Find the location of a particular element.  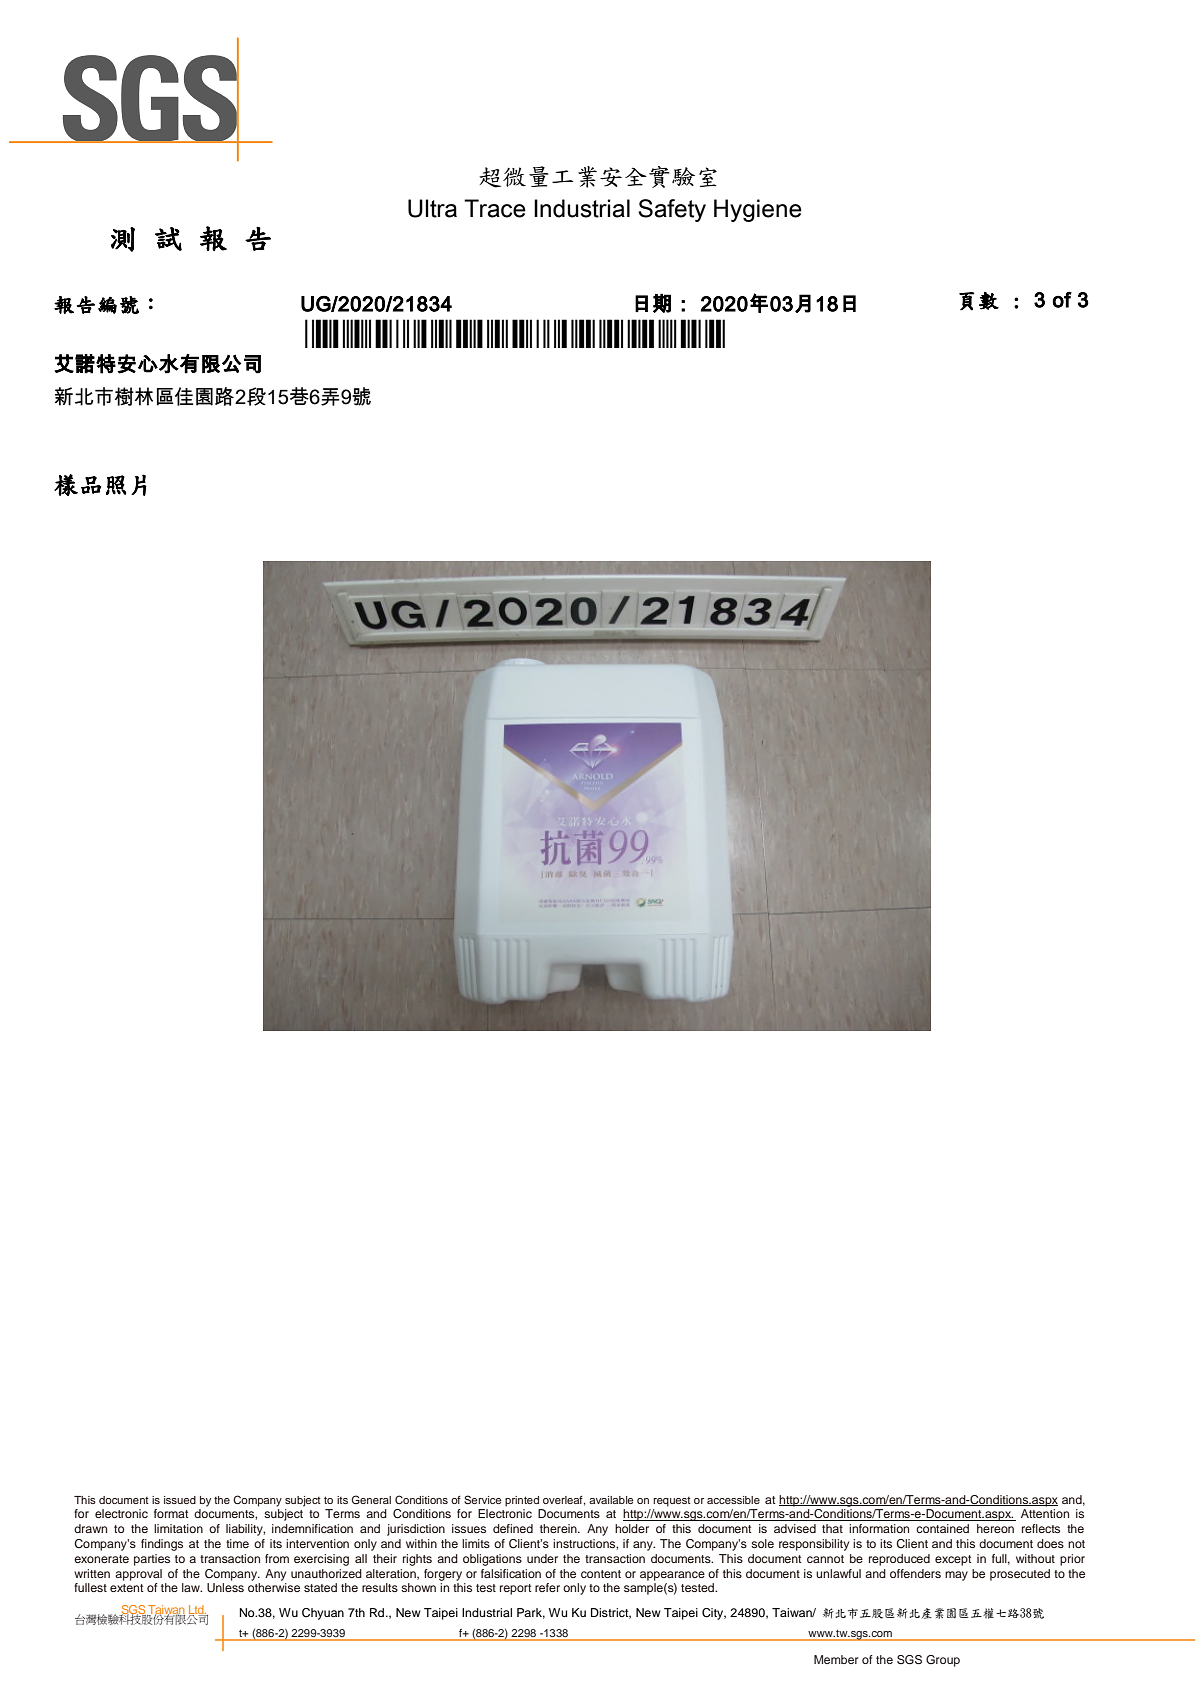

contained is located at coordinates (942, 1528).
